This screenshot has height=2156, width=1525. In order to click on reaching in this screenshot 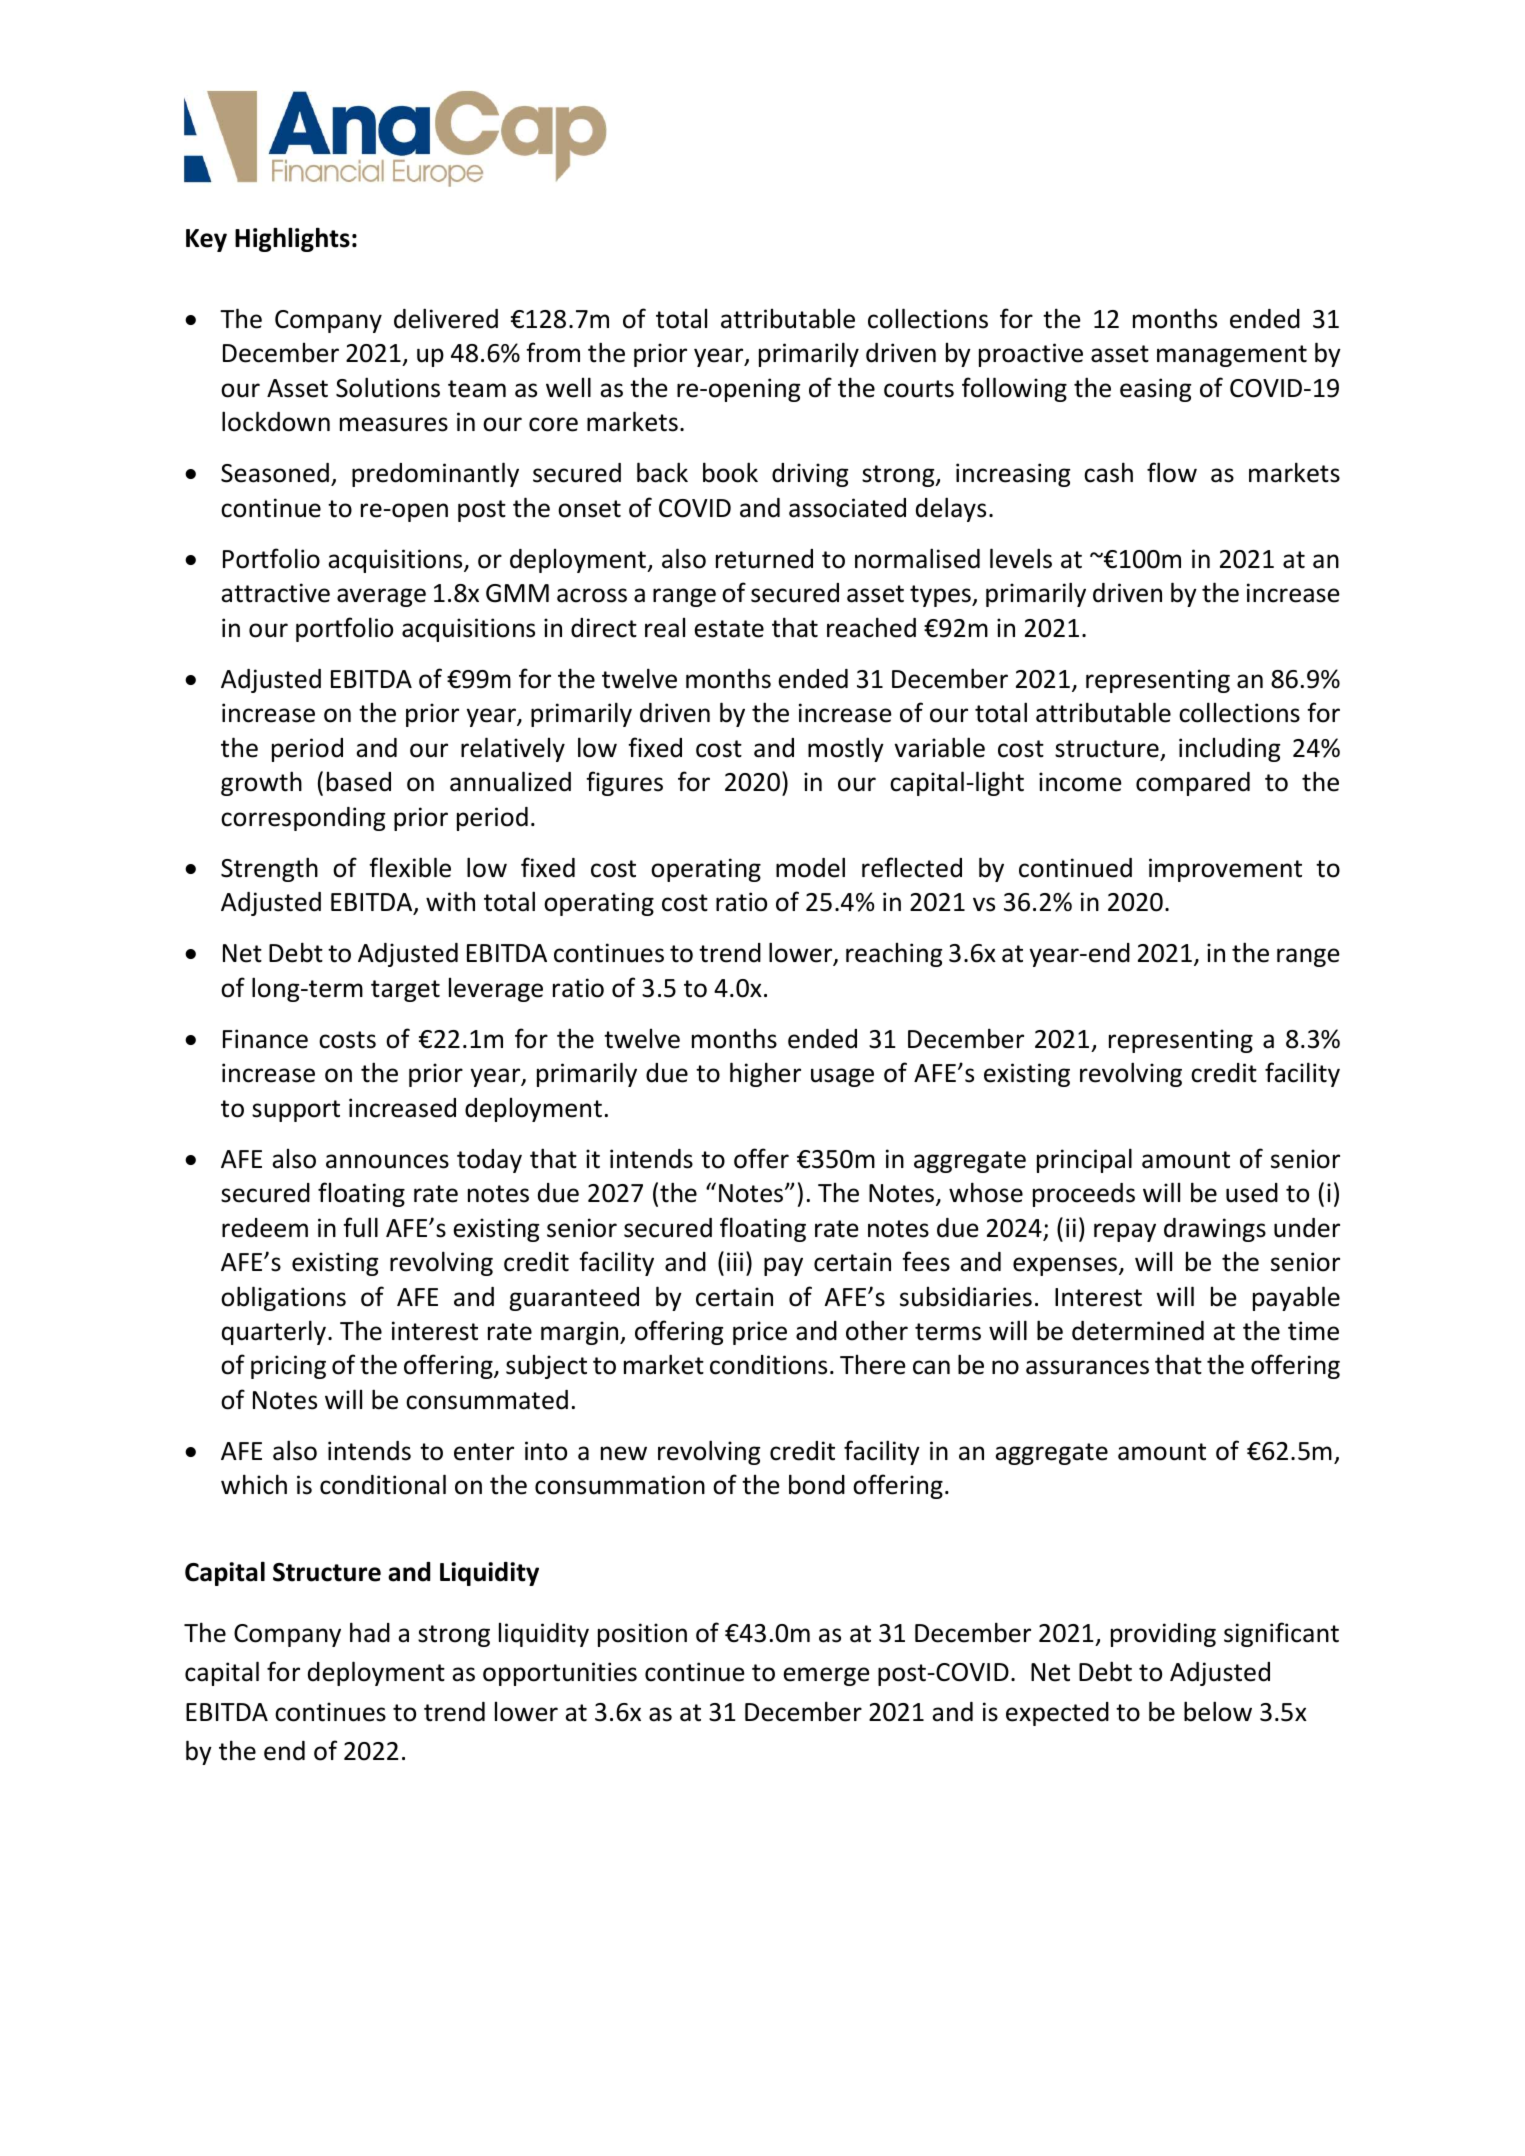, I will do `click(894, 955)`.
